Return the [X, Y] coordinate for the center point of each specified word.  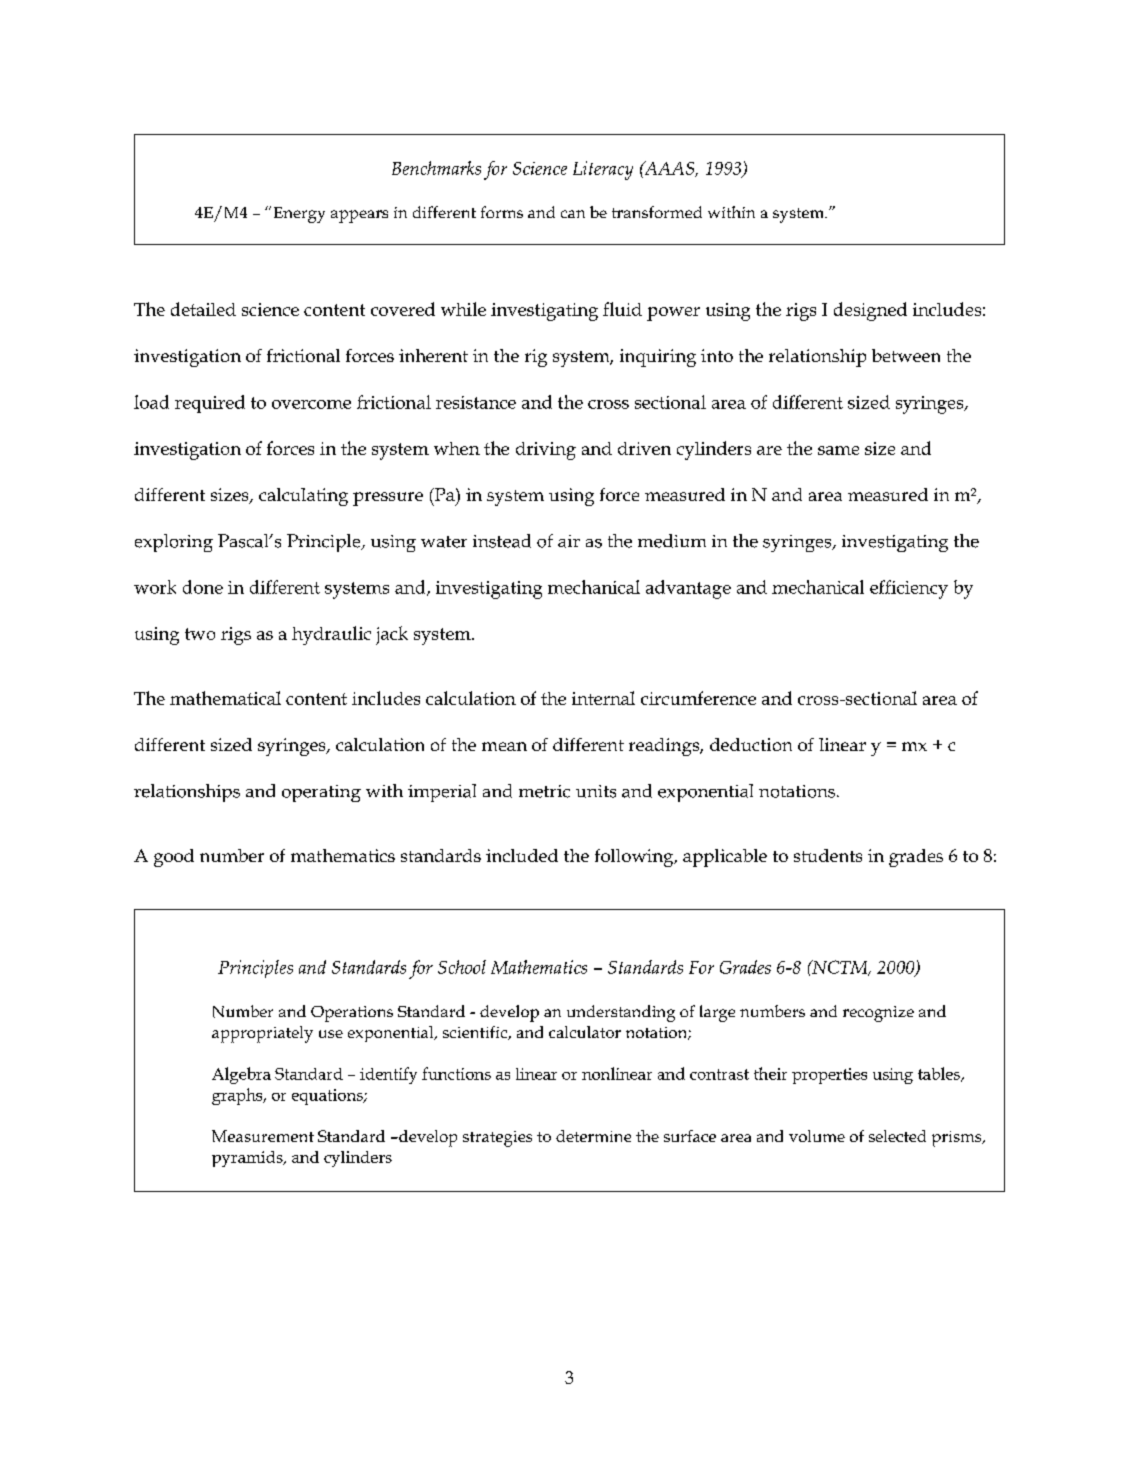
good [174, 858]
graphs [238, 1096]
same [838, 450]
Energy [299, 215]
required [210, 404]
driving [546, 451]
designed [870, 311]
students [828, 855]
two [200, 634]
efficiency [909, 589]
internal [603, 698]
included [522, 855]
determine [593, 1136]
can [573, 214]
